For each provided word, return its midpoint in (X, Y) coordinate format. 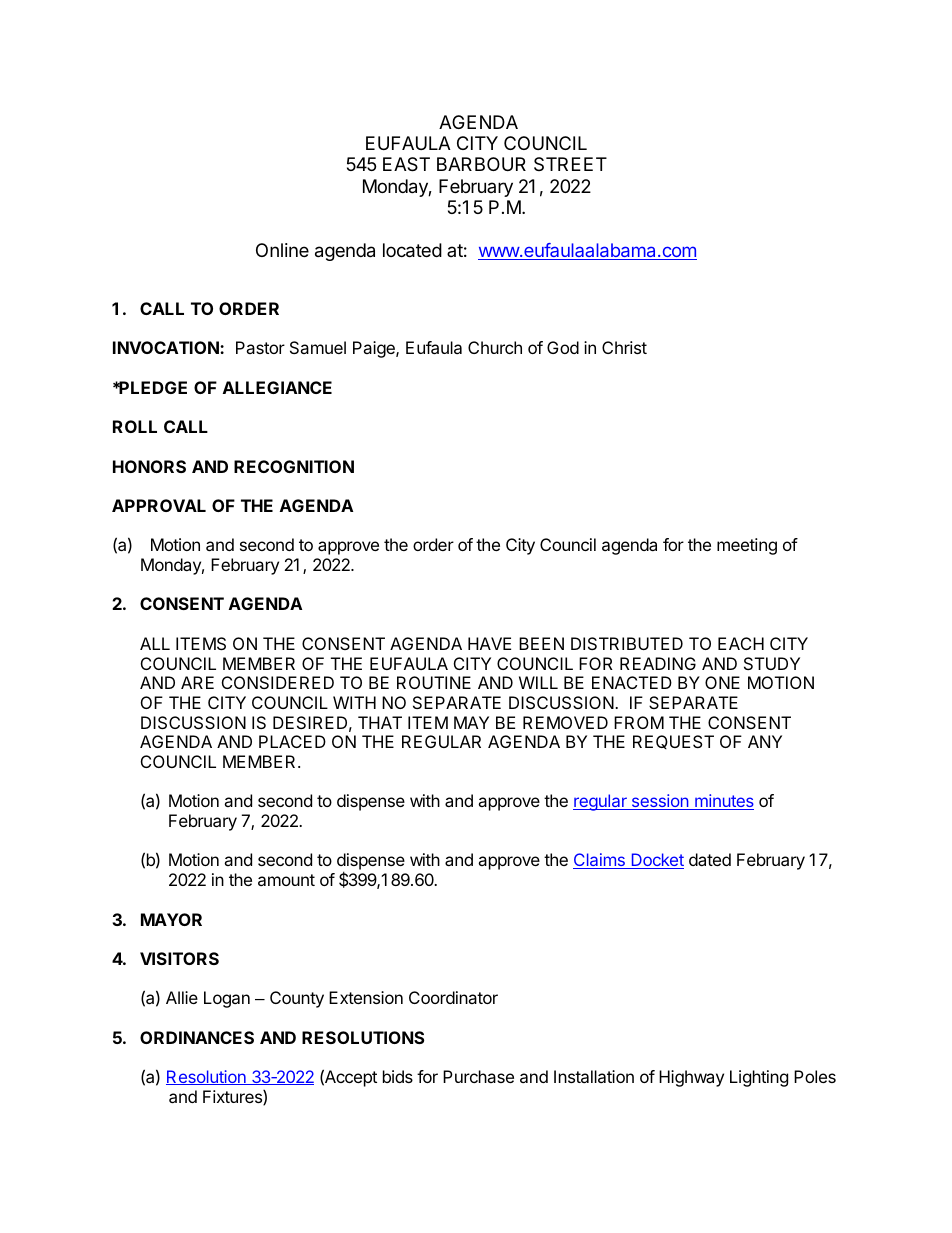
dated (710, 859)
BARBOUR (481, 164)
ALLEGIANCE (277, 387)
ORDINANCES (197, 1037)
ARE (197, 682)
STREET (570, 164)
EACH (741, 643)
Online (282, 250)
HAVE (489, 643)
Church (495, 347)
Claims (600, 861)
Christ (624, 347)
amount (286, 880)
